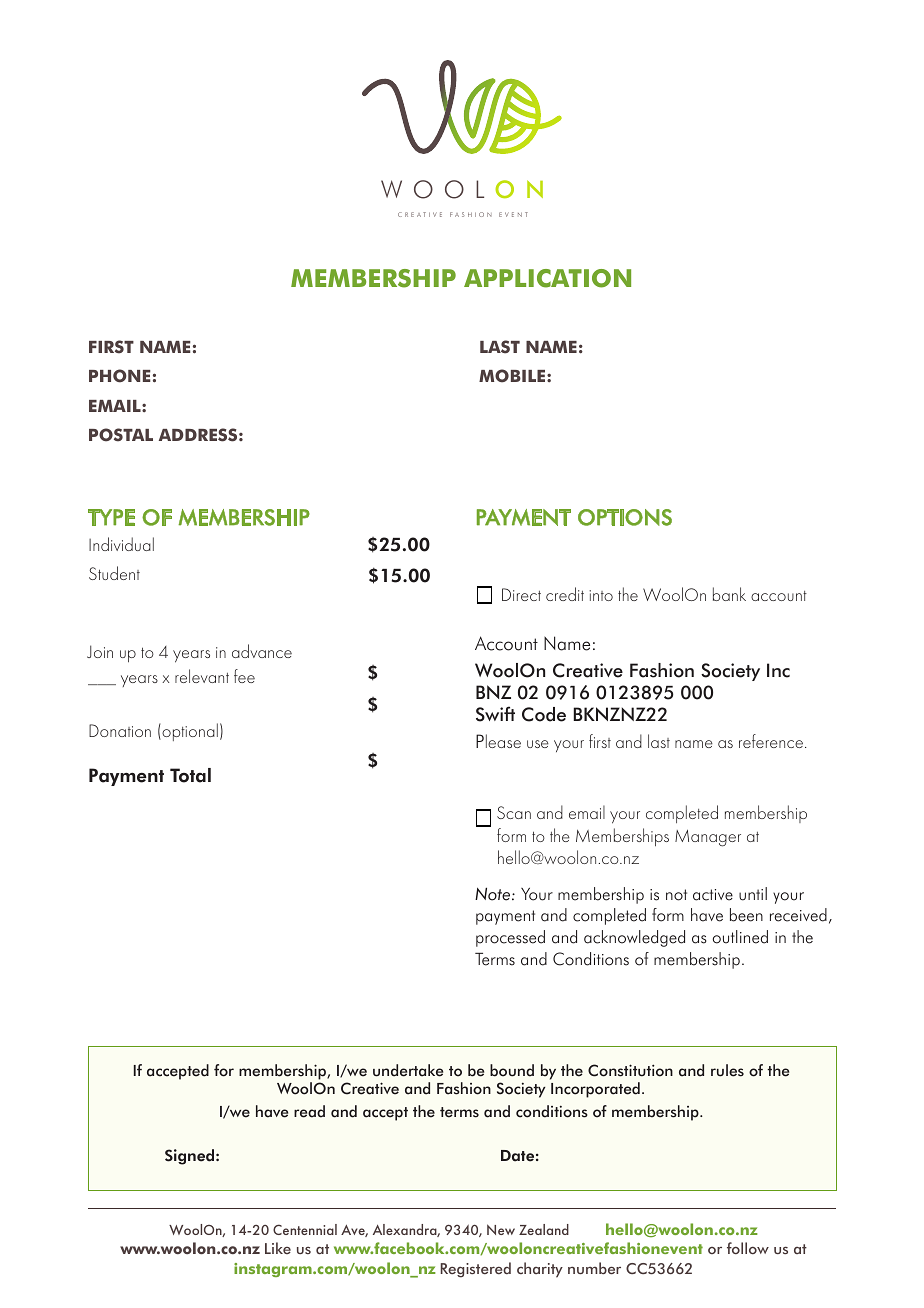 This page has width=924, height=1308. I want to click on processed, so click(510, 938).
